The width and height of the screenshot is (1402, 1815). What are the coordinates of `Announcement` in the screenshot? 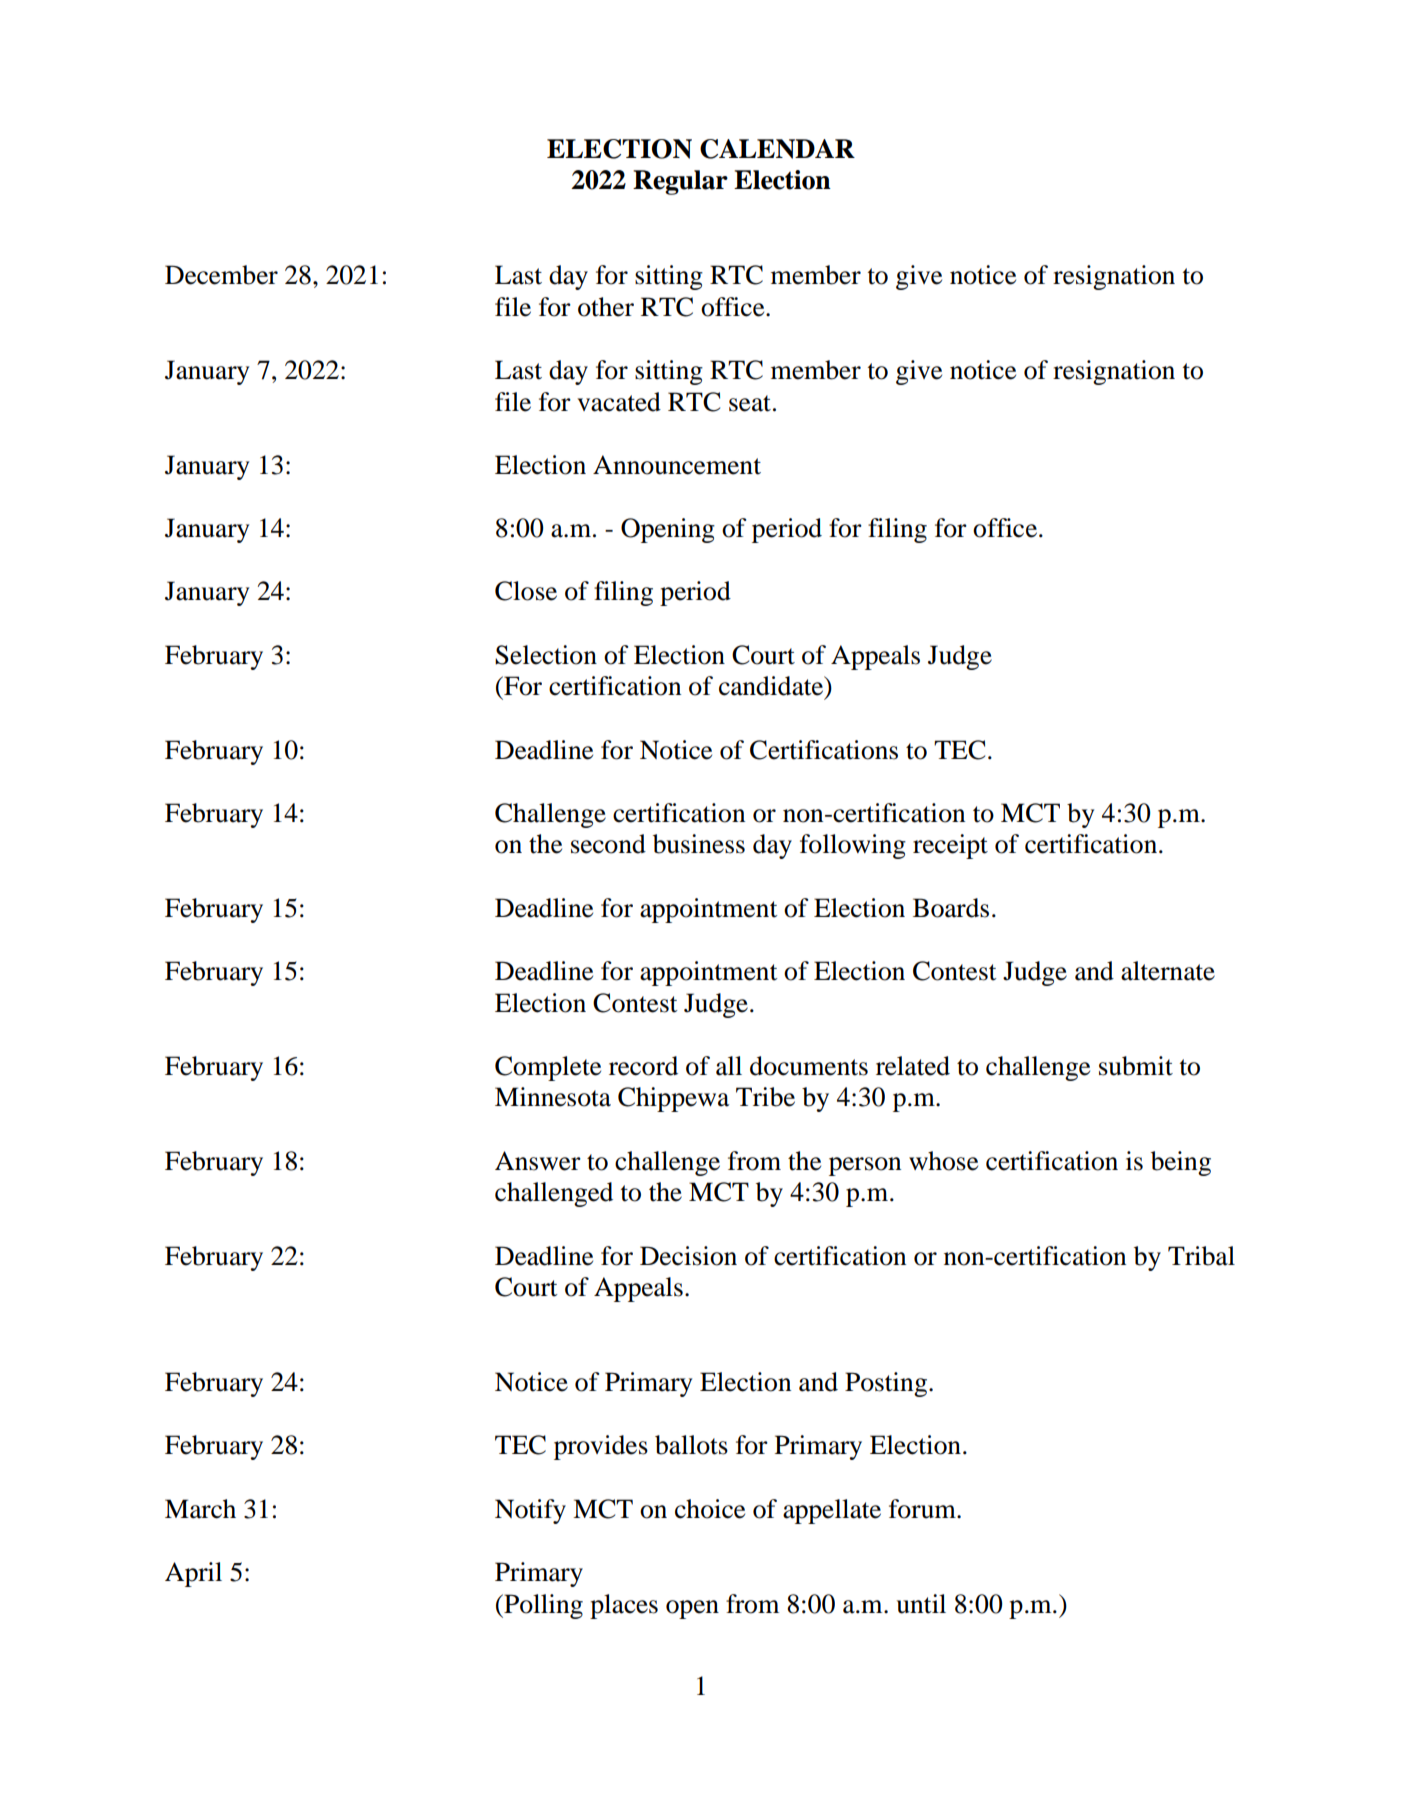 It's located at (677, 465).
